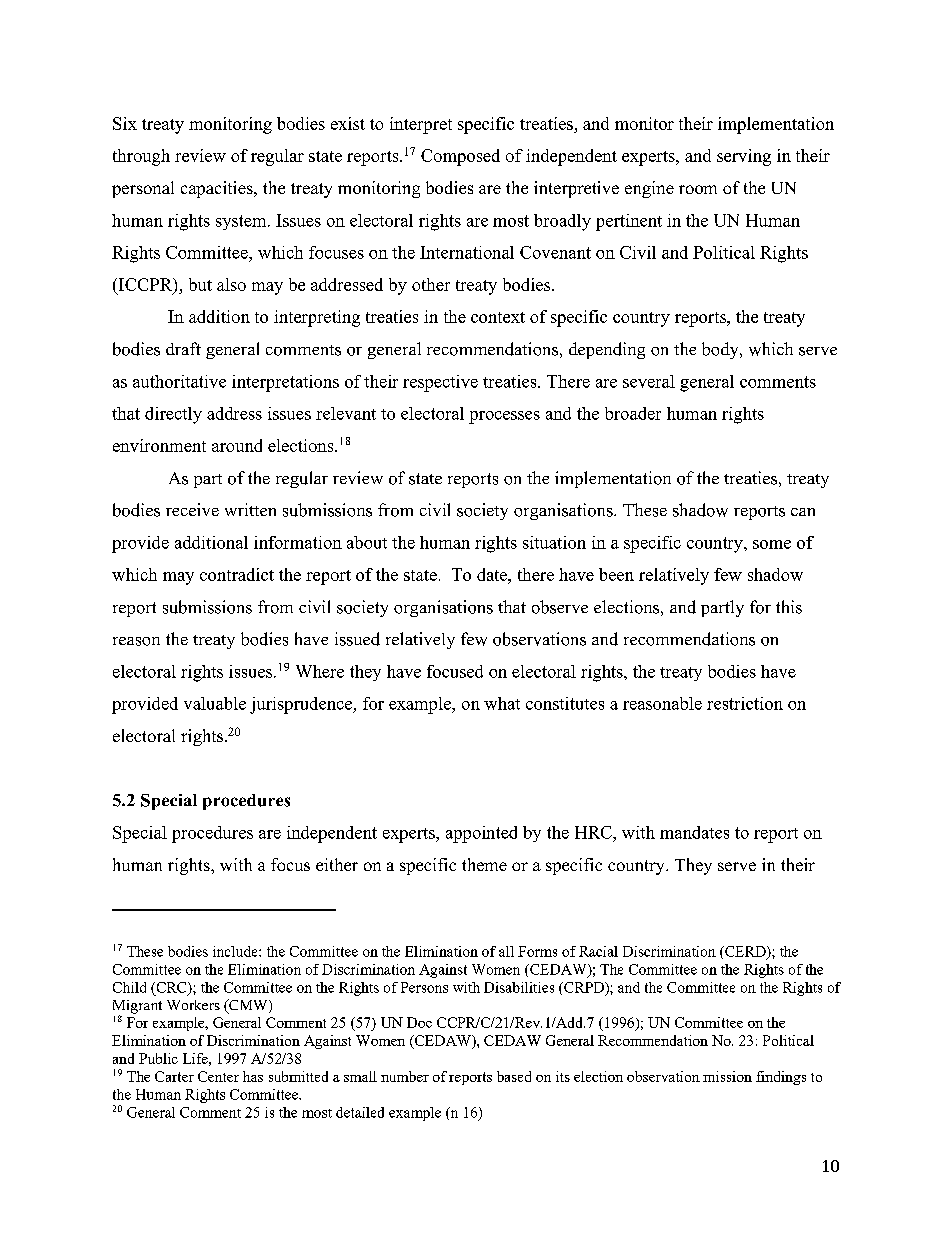 The width and height of the page is (952, 1233). I want to click on Center, so click(218, 1076).
